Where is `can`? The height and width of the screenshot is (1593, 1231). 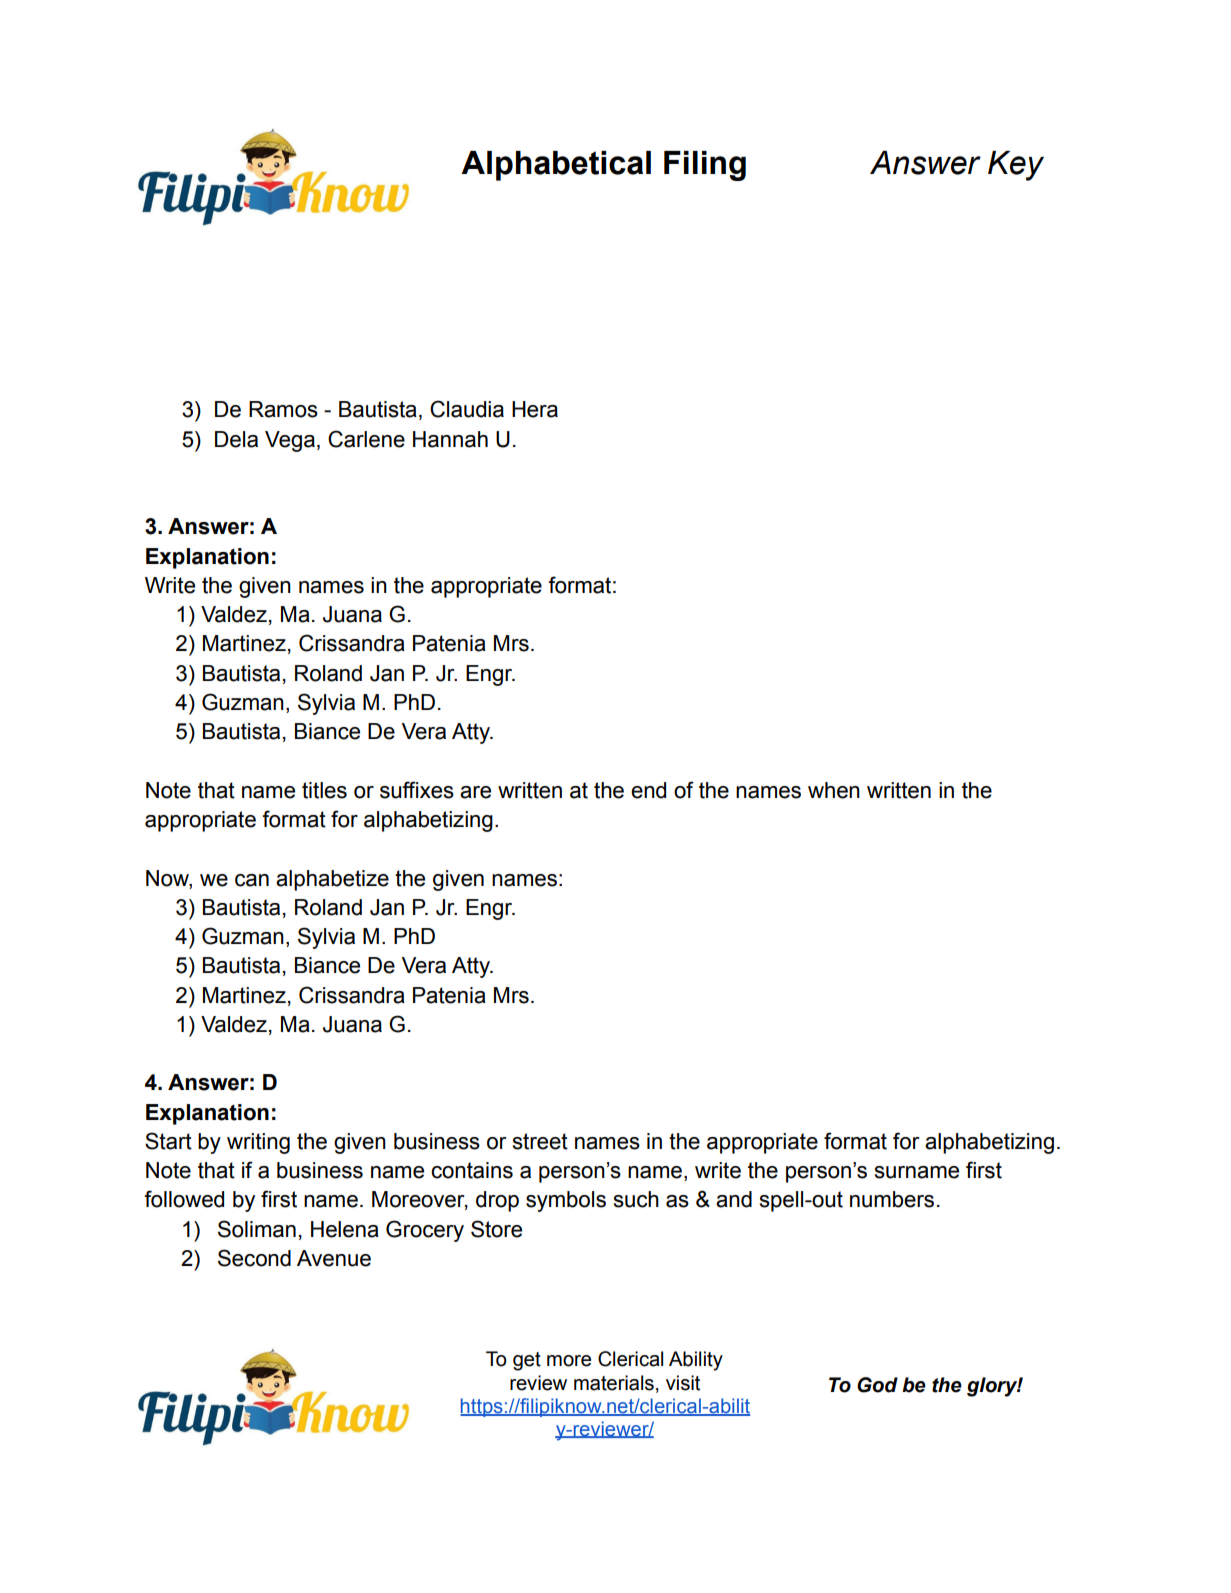 can is located at coordinates (252, 880).
